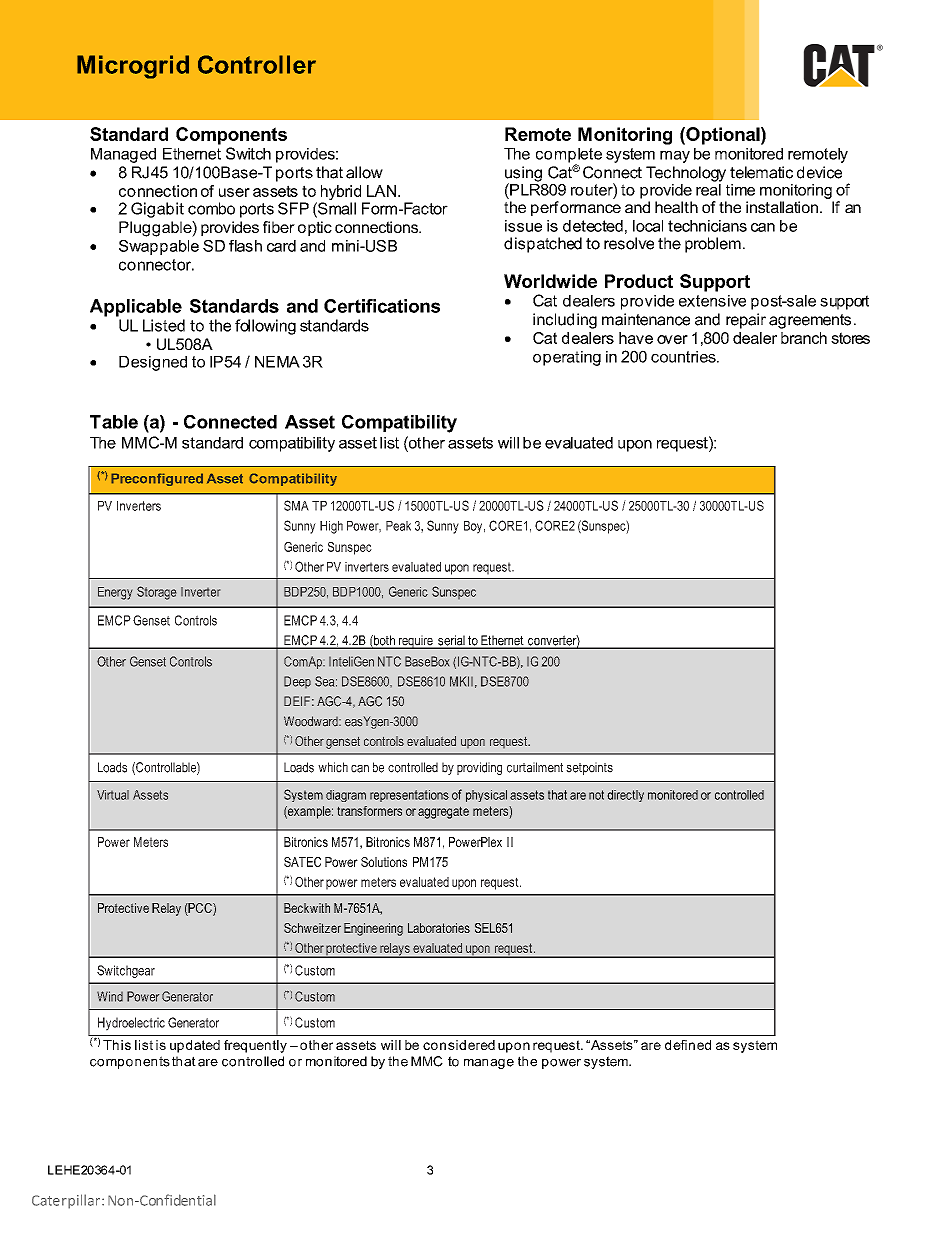 This screenshot has width=952, height=1233. Describe the element at coordinates (459, 1045) in the screenshot. I see `considered` at that location.
